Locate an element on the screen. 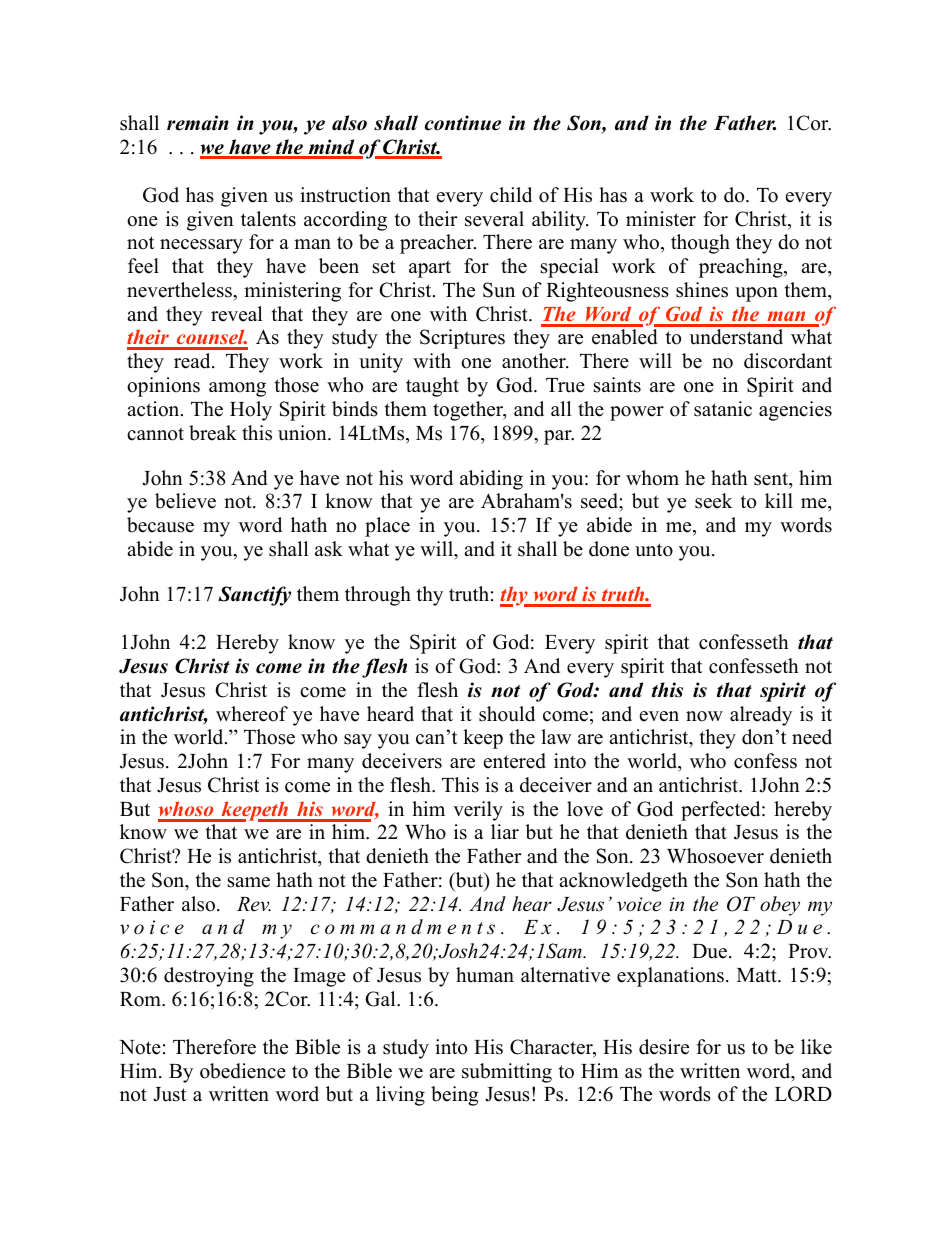 Image resolution: width=952 pixels, height=1233 pixels. whereof is located at coordinates (252, 714).
